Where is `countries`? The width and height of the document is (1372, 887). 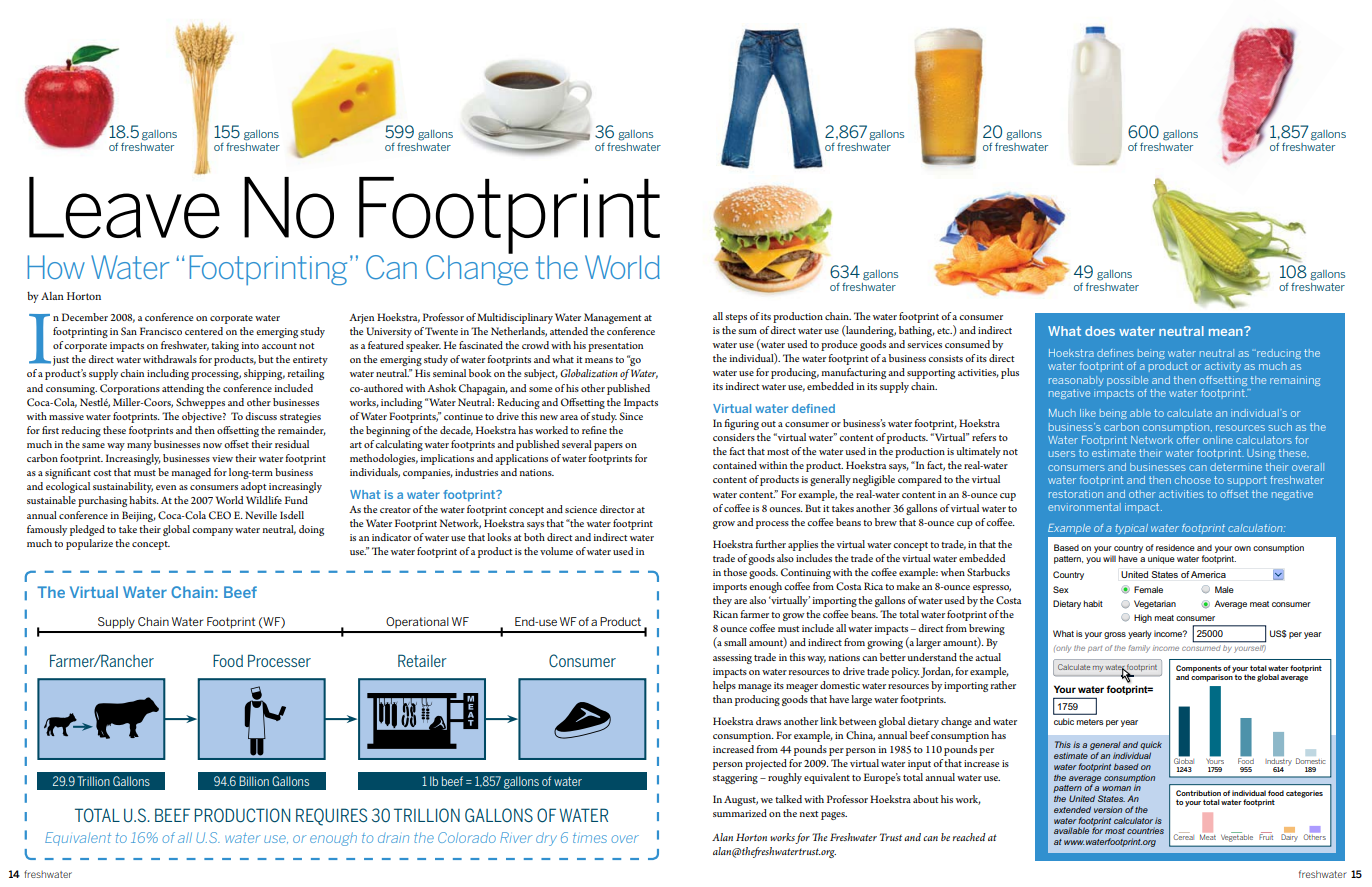
countries is located at coordinates (1145, 830).
